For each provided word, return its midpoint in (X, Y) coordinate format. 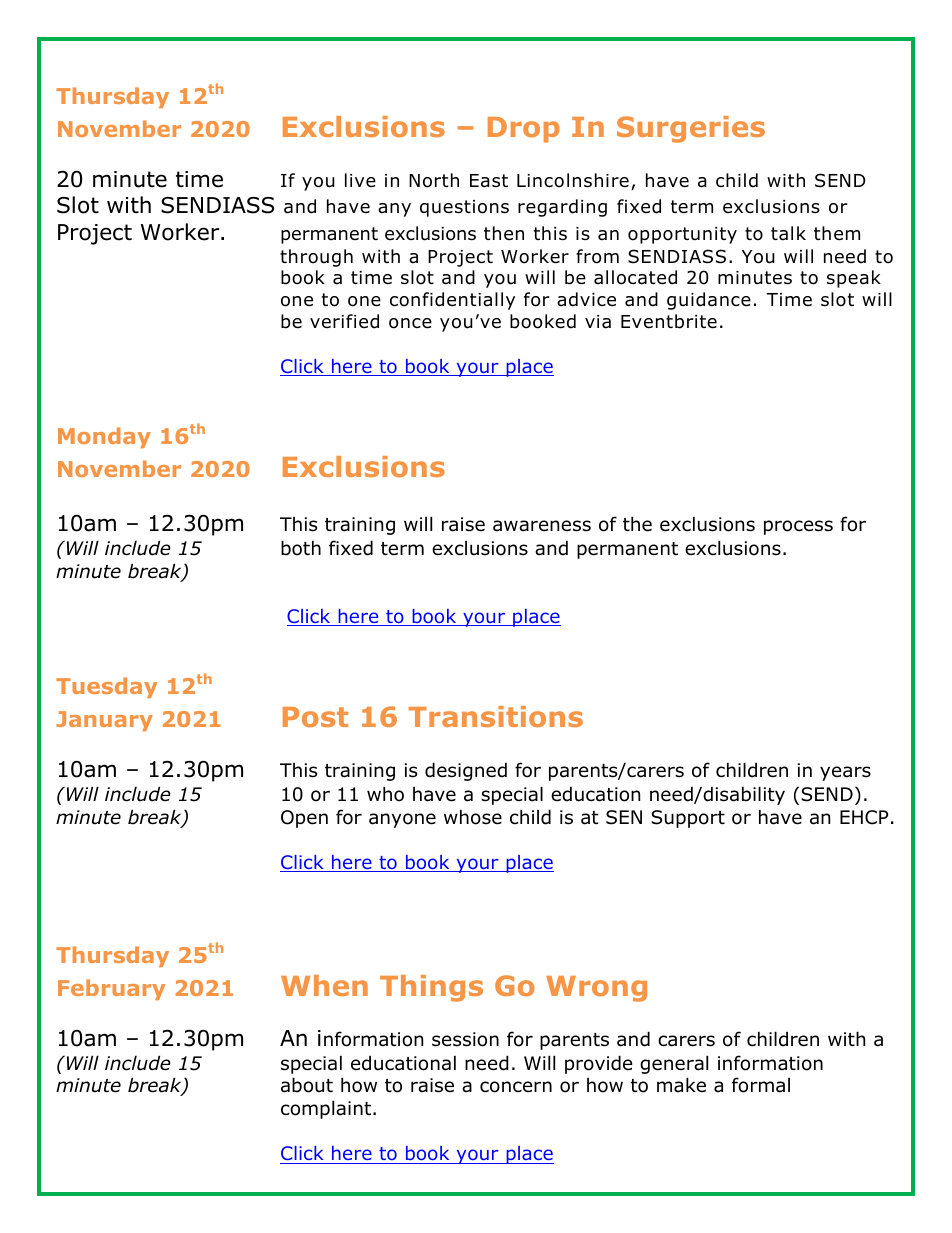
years (845, 773)
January (104, 721)
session (465, 1039)
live (360, 180)
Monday (104, 437)
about (307, 1085)
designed (466, 771)
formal (761, 1085)
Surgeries (691, 129)
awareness (542, 526)
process (798, 527)
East (489, 181)
